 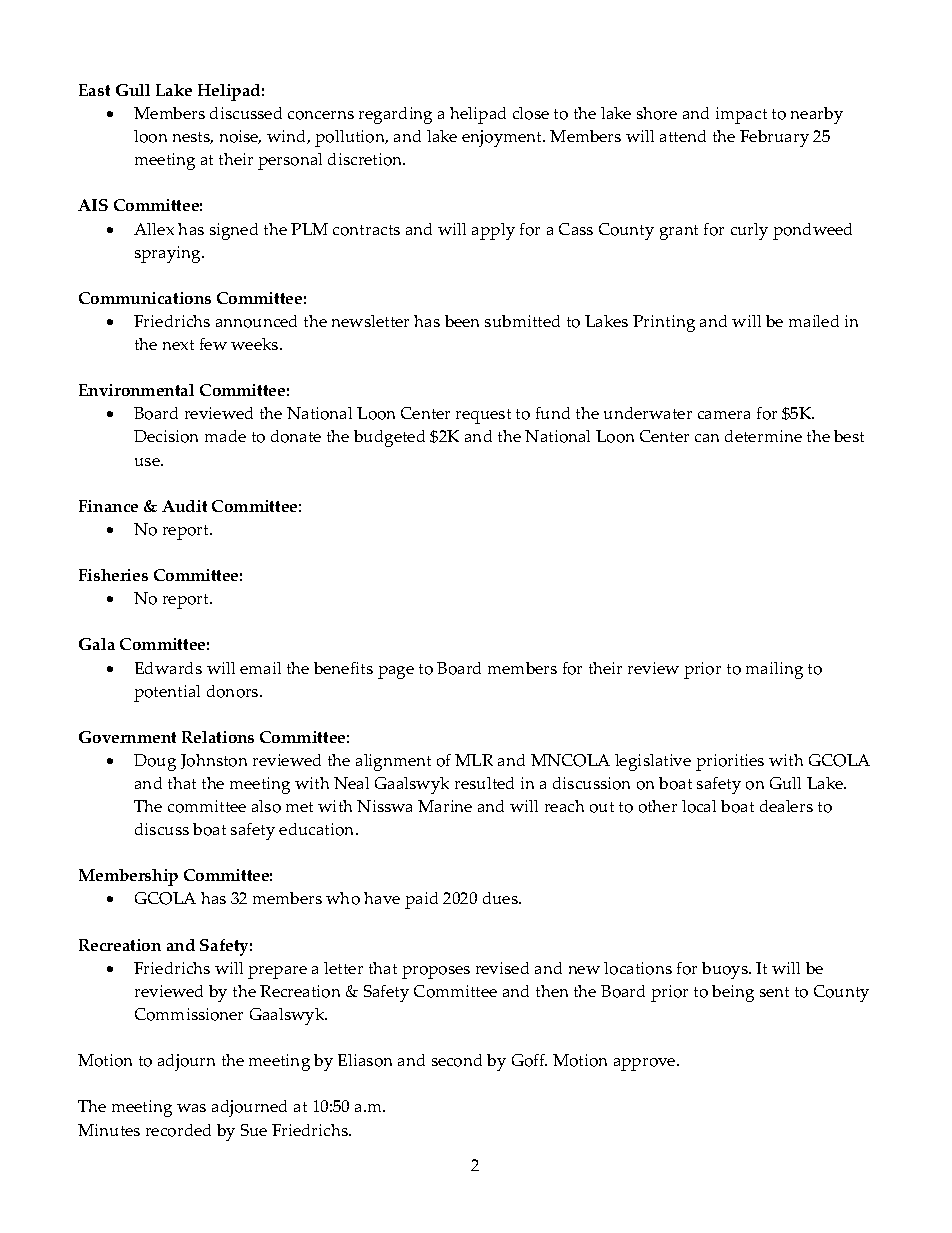 What do you see at coordinates (741, 115) in the page?
I see `impact` at bounding box center [741, 115].
